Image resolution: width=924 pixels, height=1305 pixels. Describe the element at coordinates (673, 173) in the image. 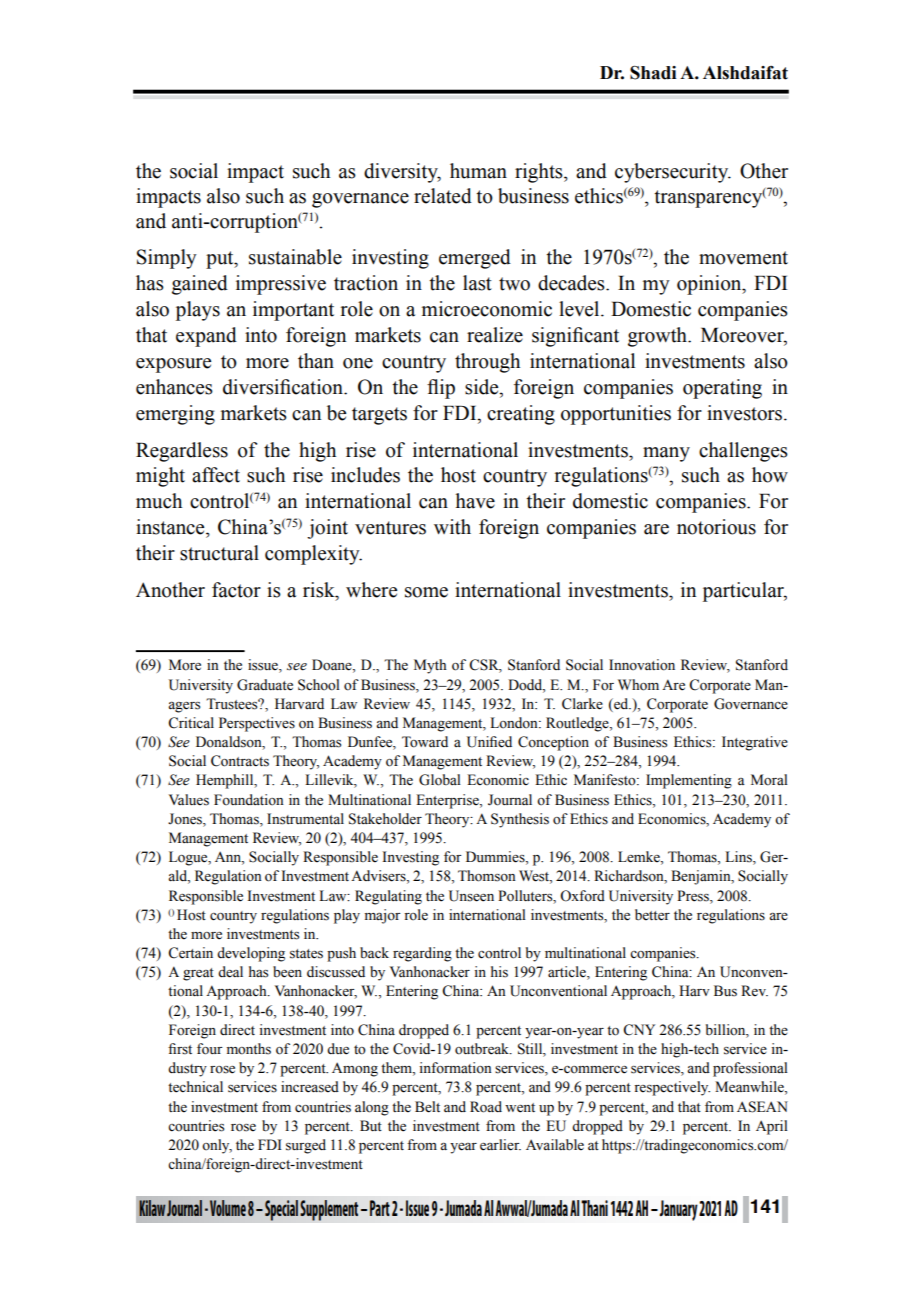

I see `cybersecurity` at that location.
